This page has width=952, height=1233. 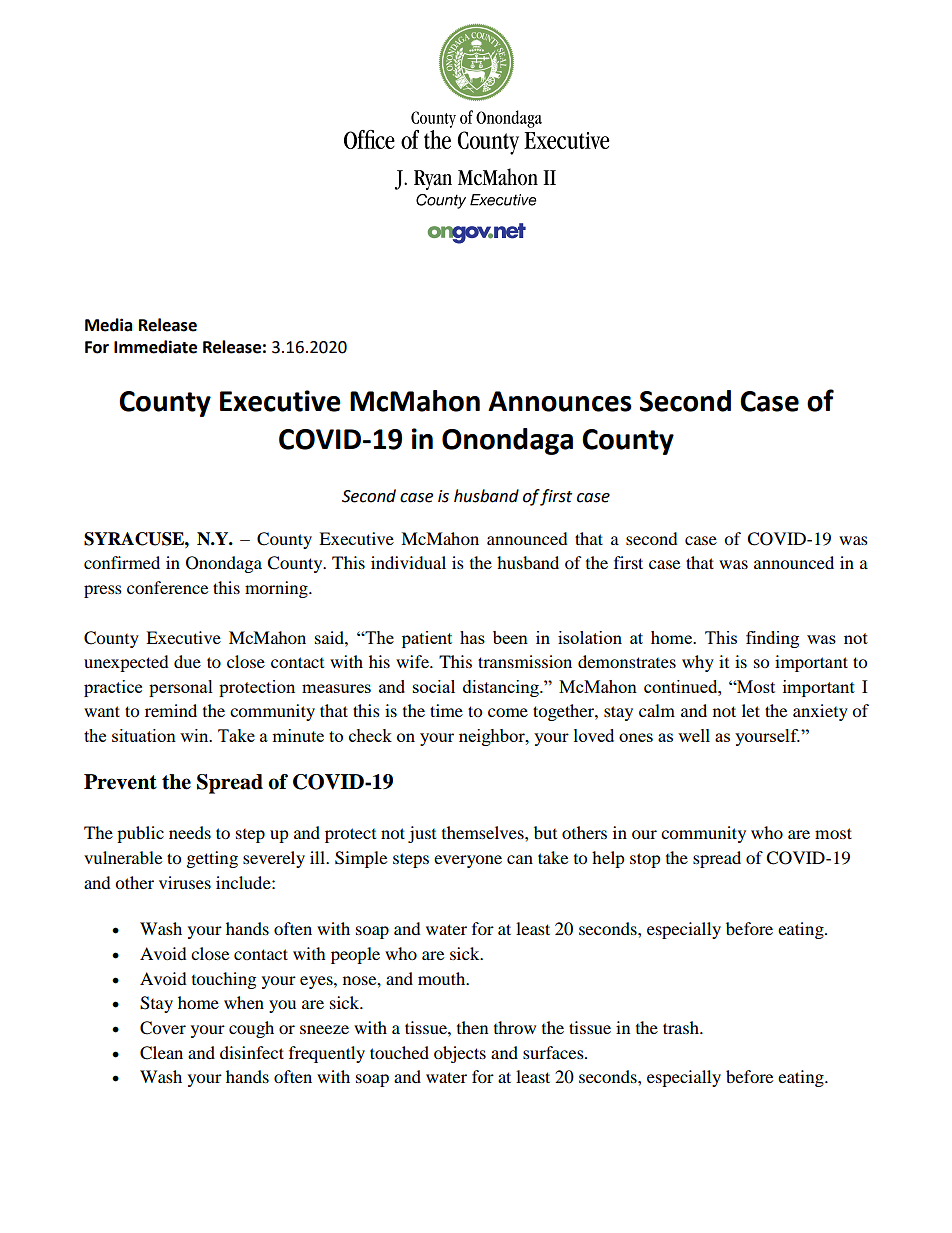 I want to click on individual, so click(x=408, y=562).
